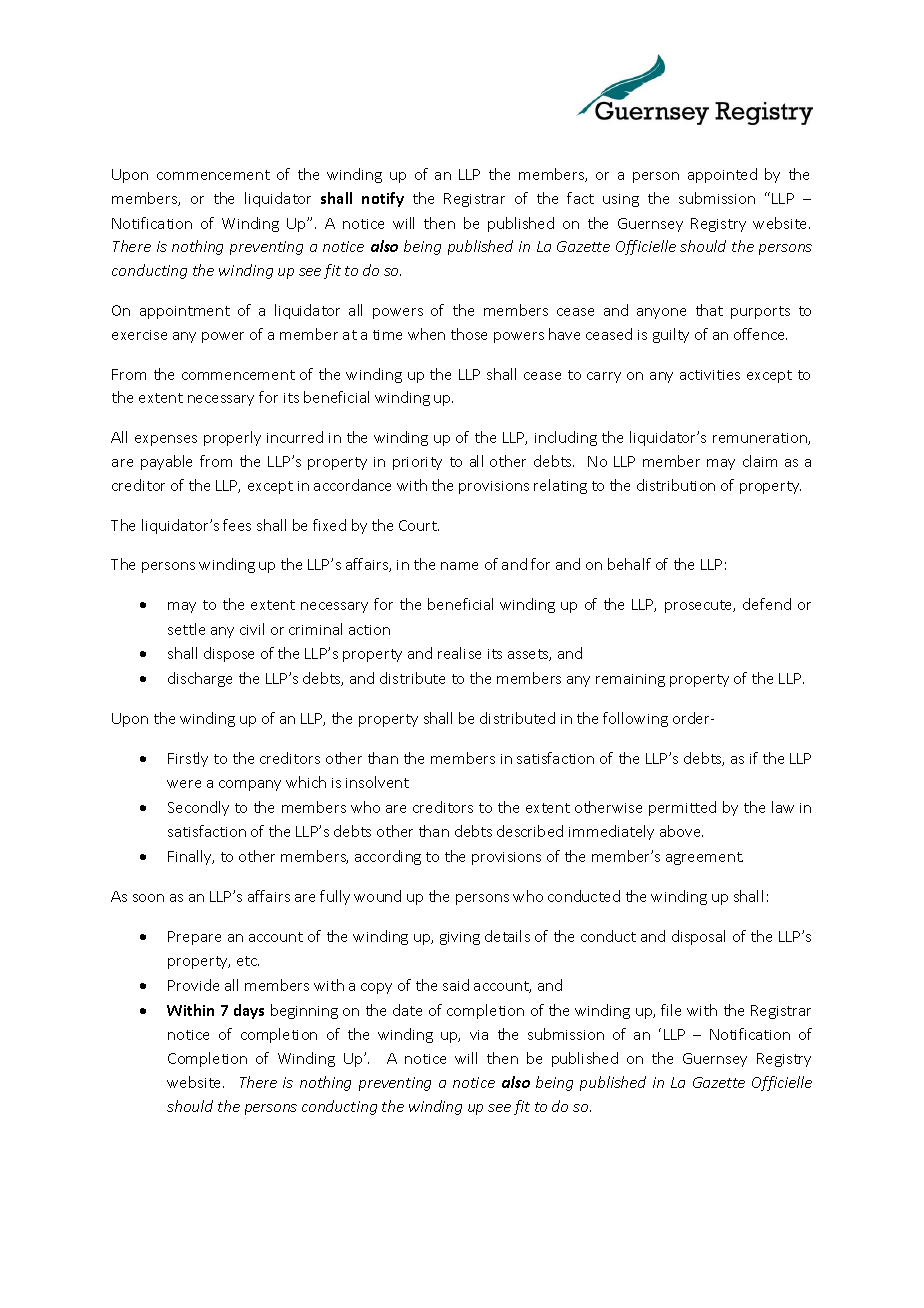  What do you see at coordinates (621, 200) in the image?
I see `using` at bounding box center [621, 200].
